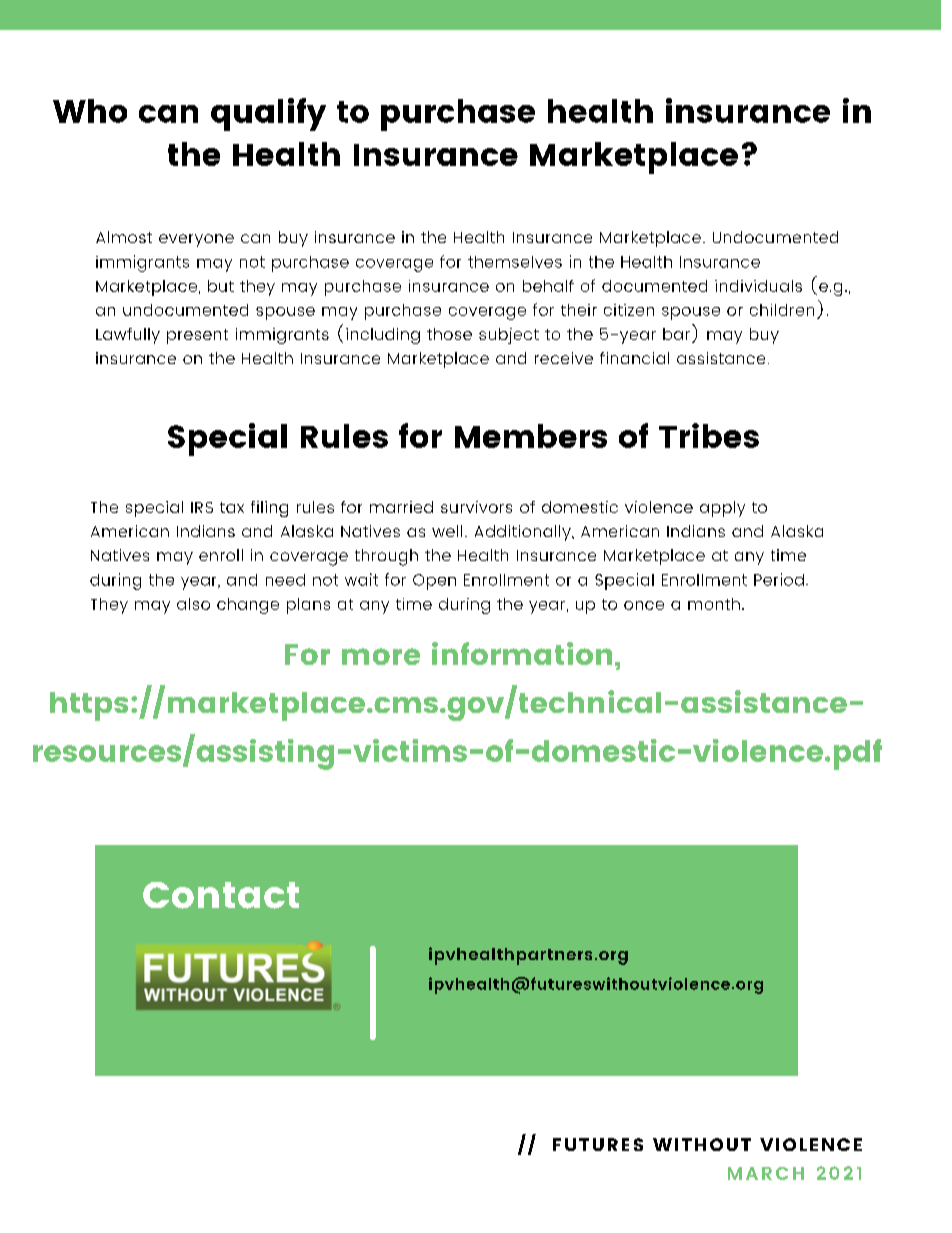  I want to click on Who, so click(90, 111).
